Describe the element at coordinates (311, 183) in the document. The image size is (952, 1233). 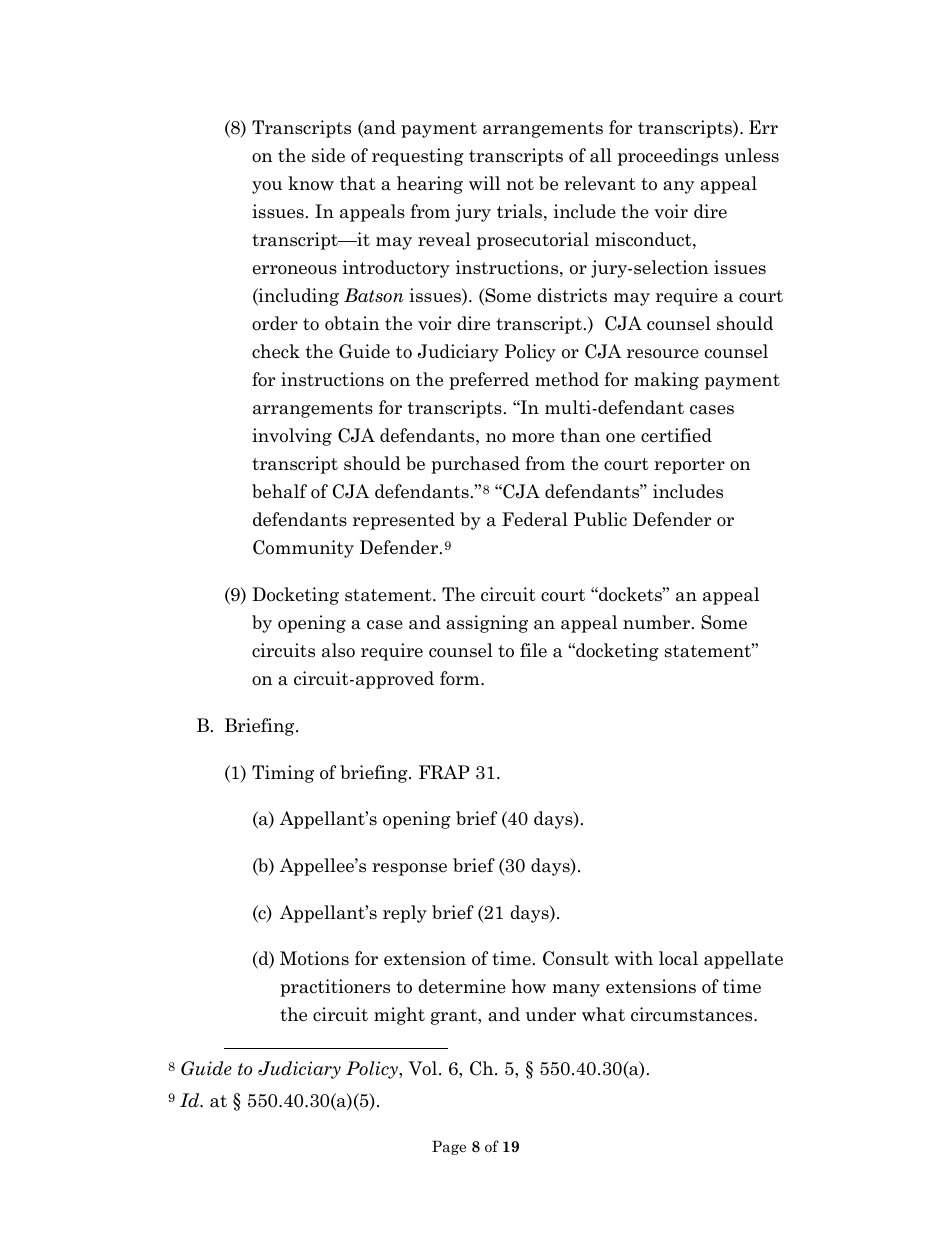
I see `know` at that location.
